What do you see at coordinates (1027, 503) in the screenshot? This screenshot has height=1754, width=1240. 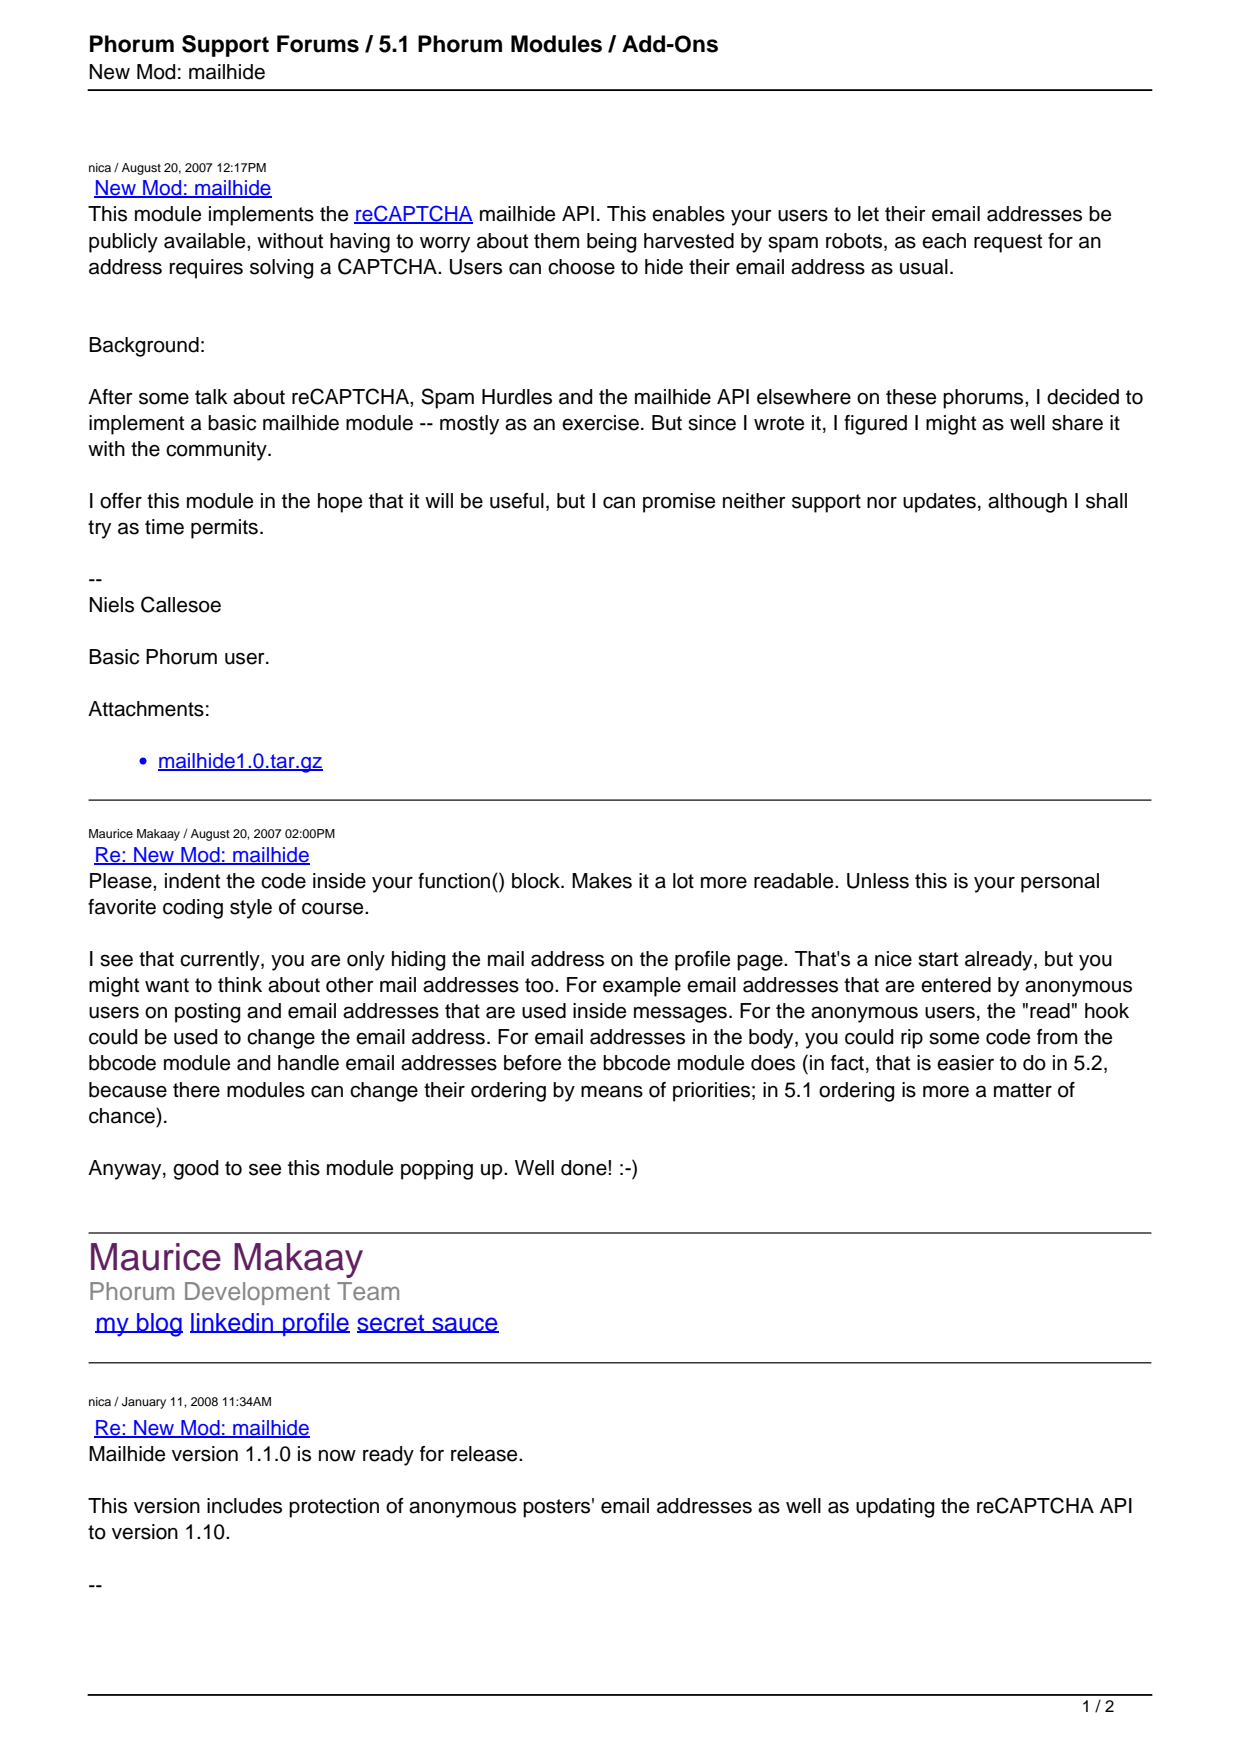 I see `although` at bounding box center [1027, 503].
